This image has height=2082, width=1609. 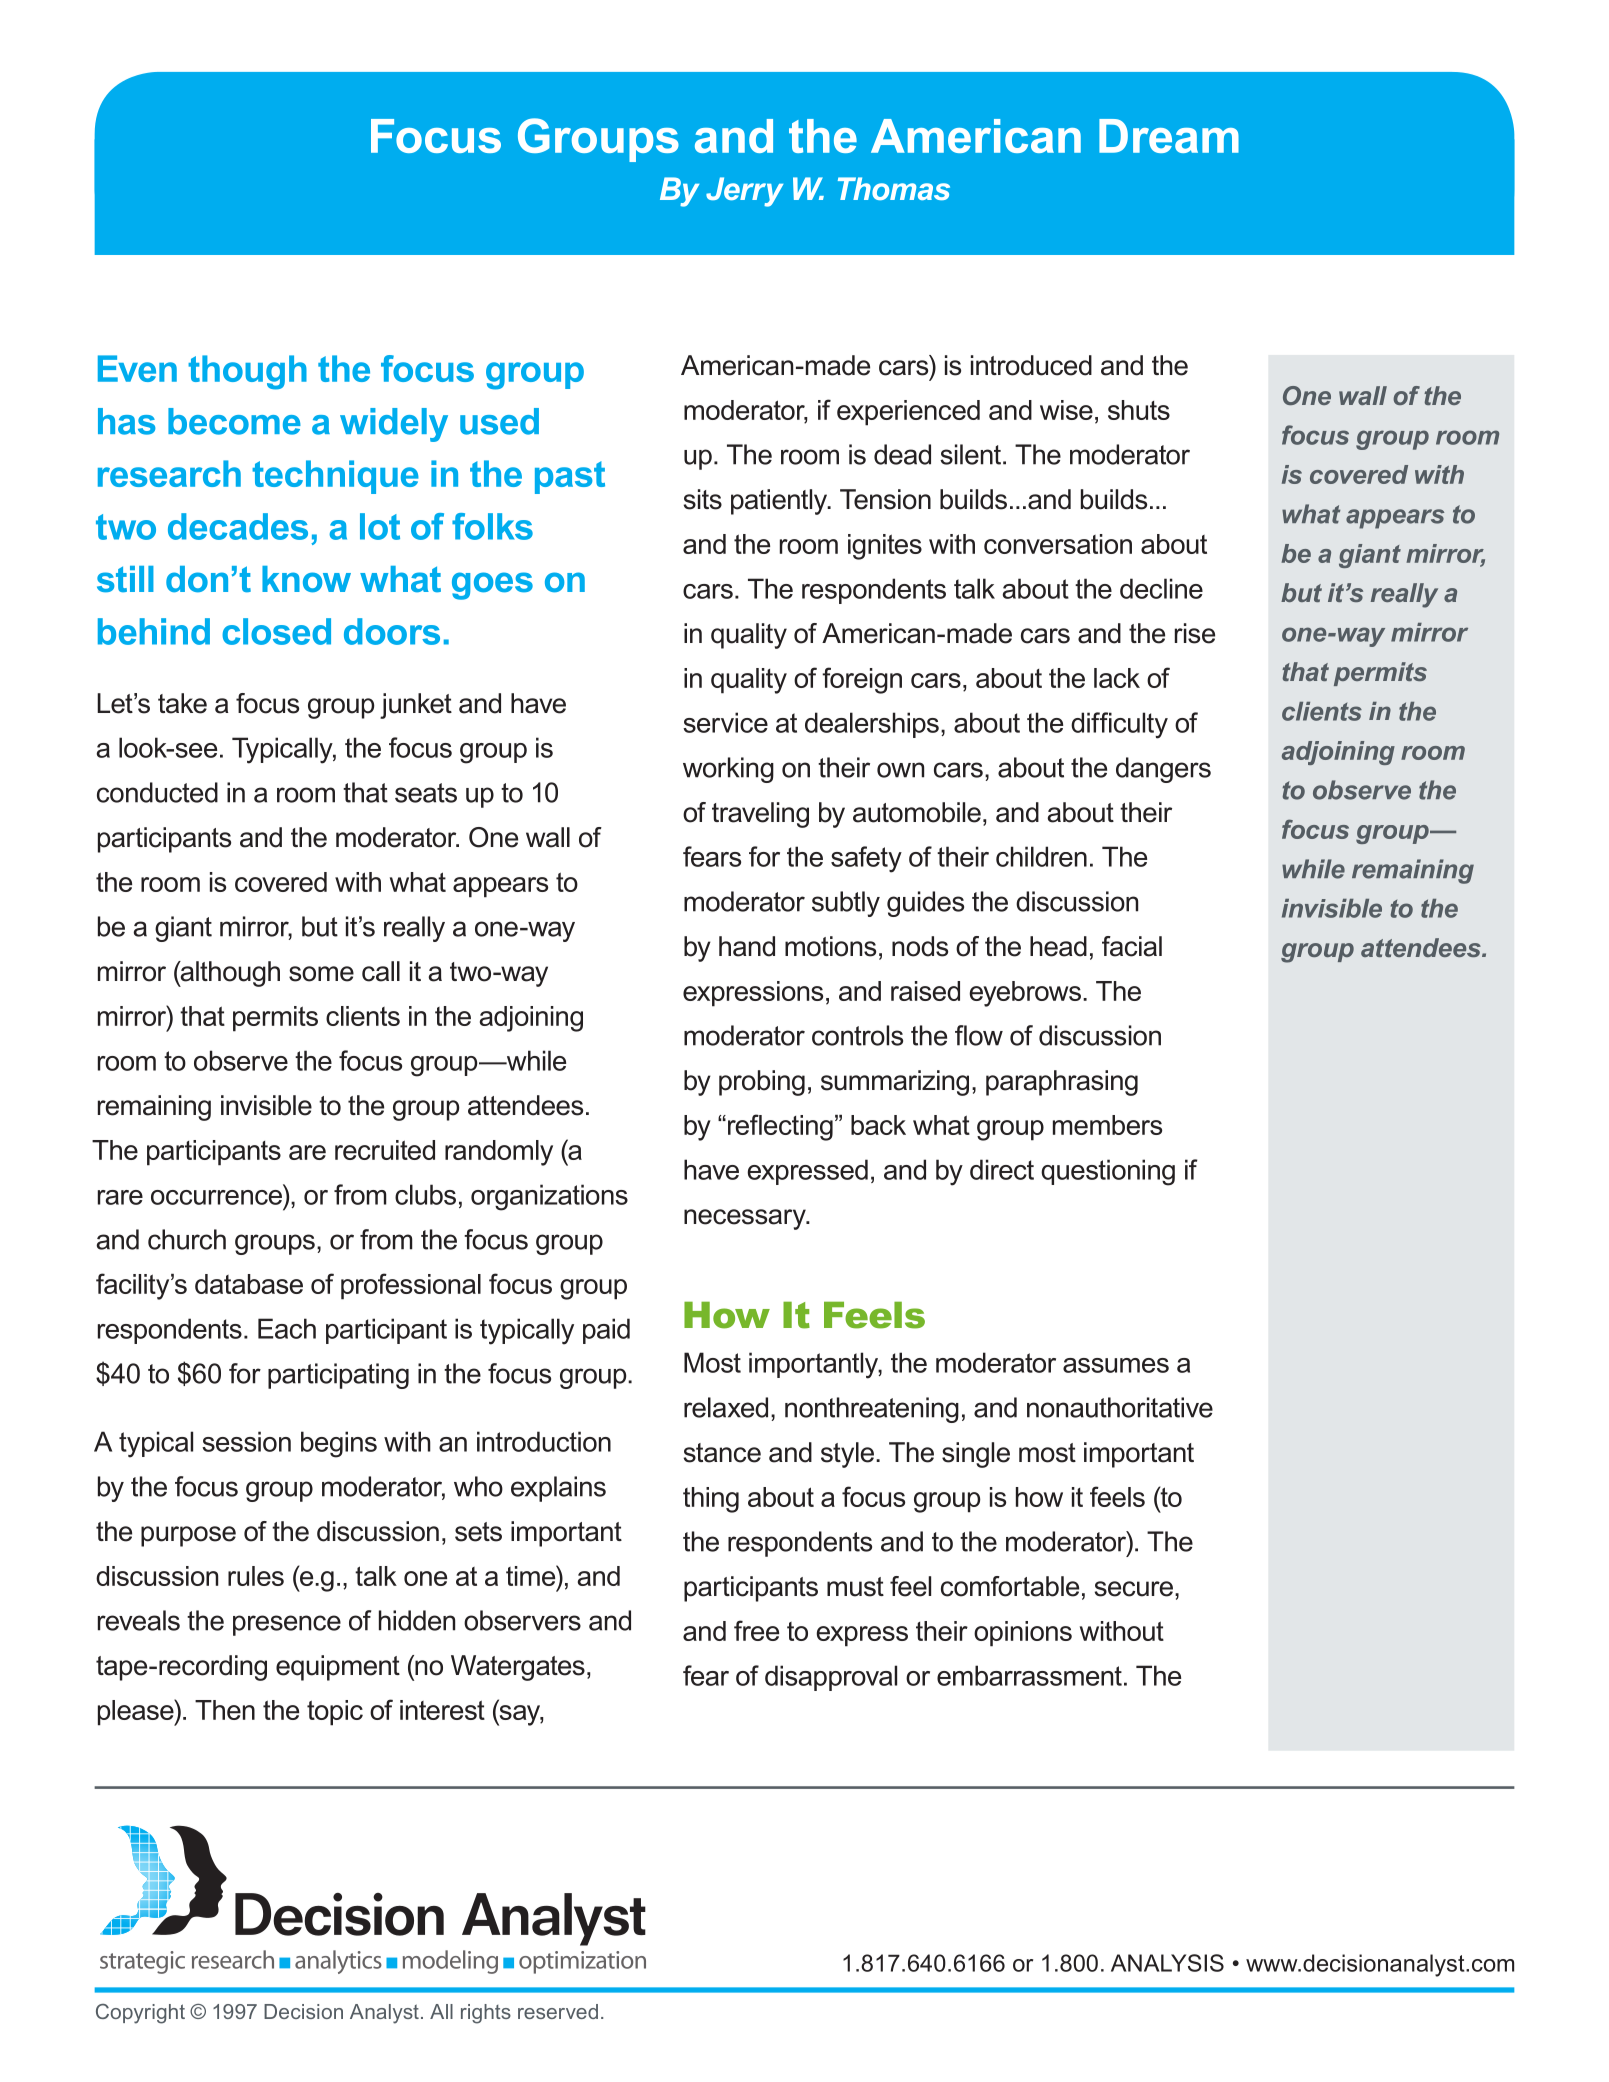 What do you see at coordinates (140, 2014) in the image?
I see `Copyright` at bounding box center [140, 2014].
